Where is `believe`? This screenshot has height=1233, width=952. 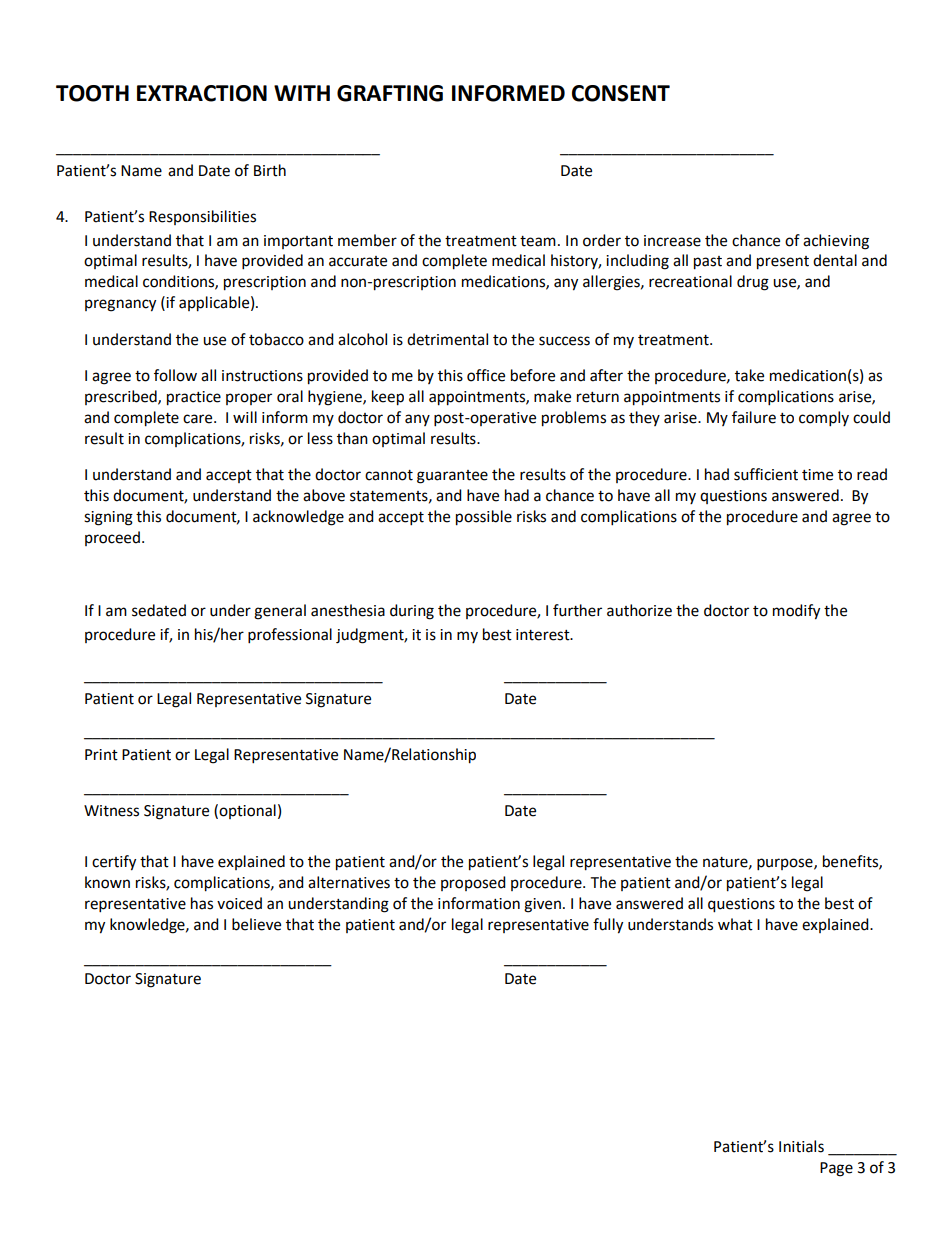
believe is located at coordinates (256, 924).
